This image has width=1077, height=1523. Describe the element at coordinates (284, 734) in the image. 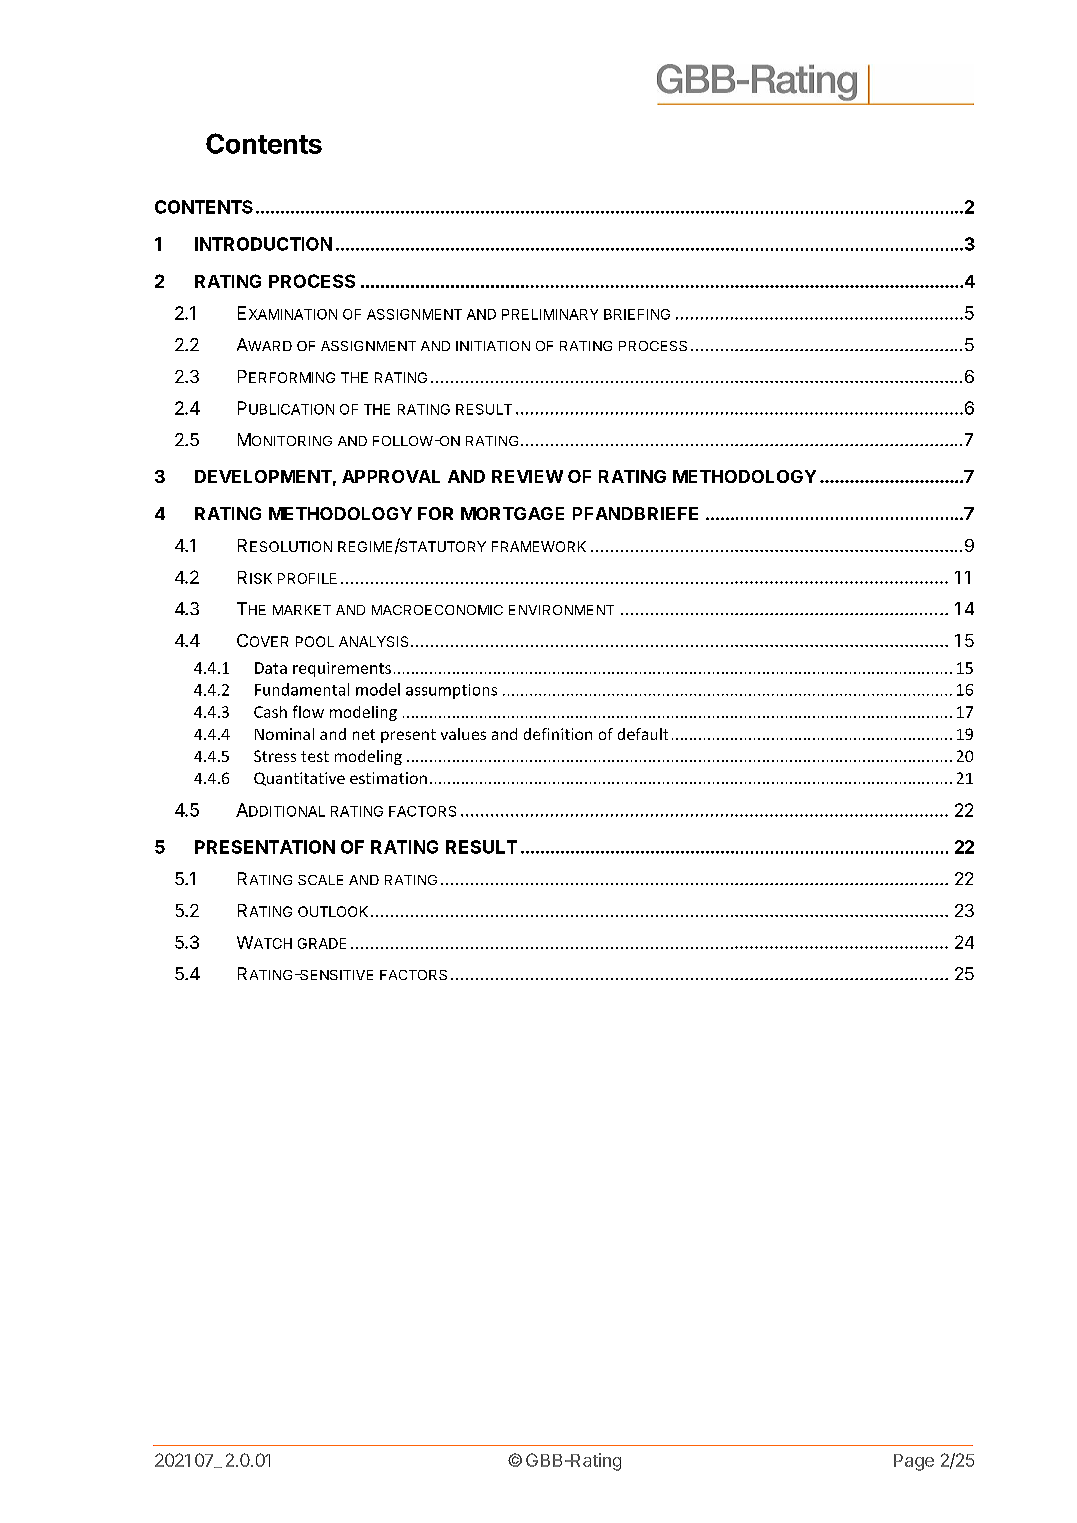

I see `Nominal` at that location.
